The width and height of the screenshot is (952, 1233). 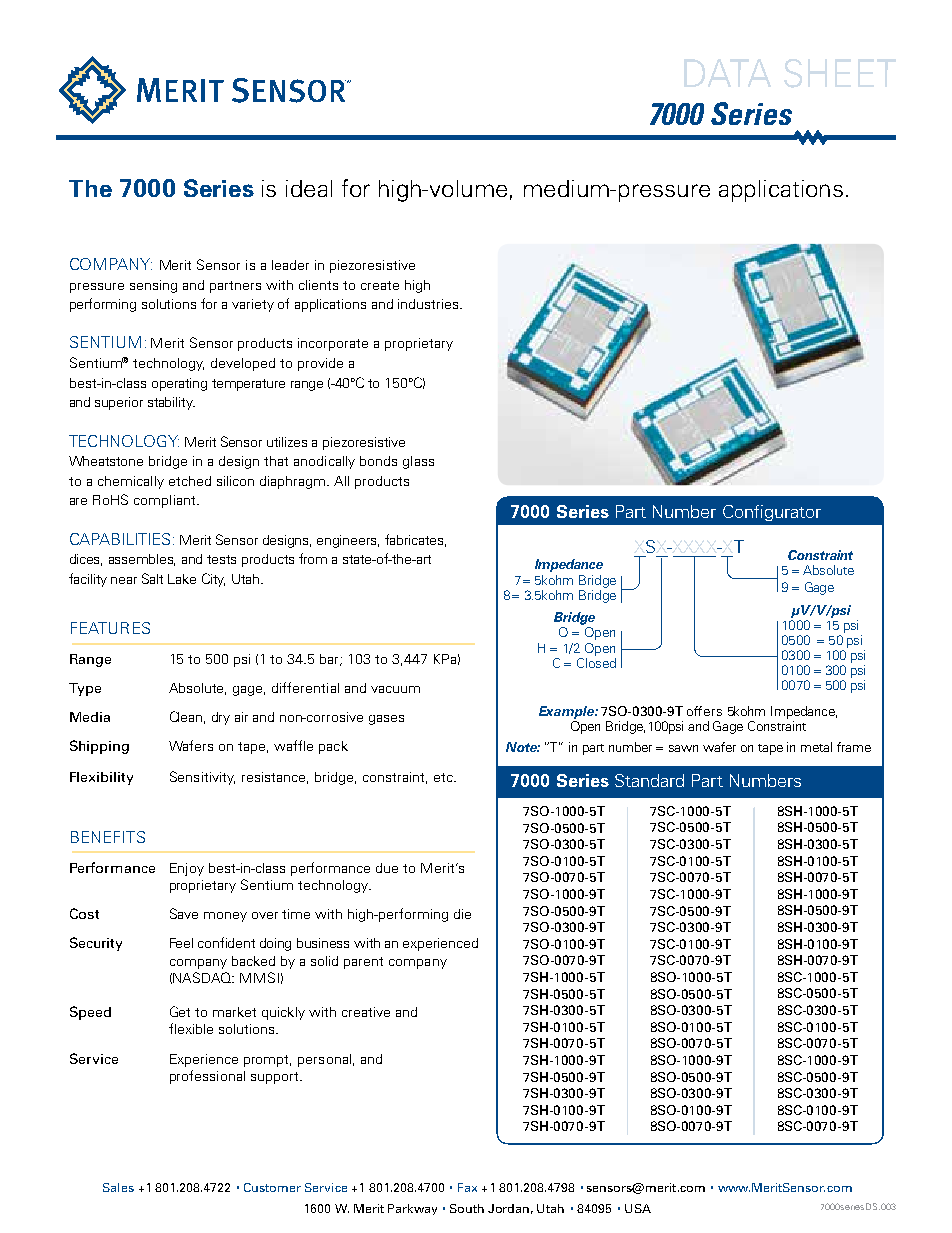 I want to click on Sales, so click(x=118, y=1187).
